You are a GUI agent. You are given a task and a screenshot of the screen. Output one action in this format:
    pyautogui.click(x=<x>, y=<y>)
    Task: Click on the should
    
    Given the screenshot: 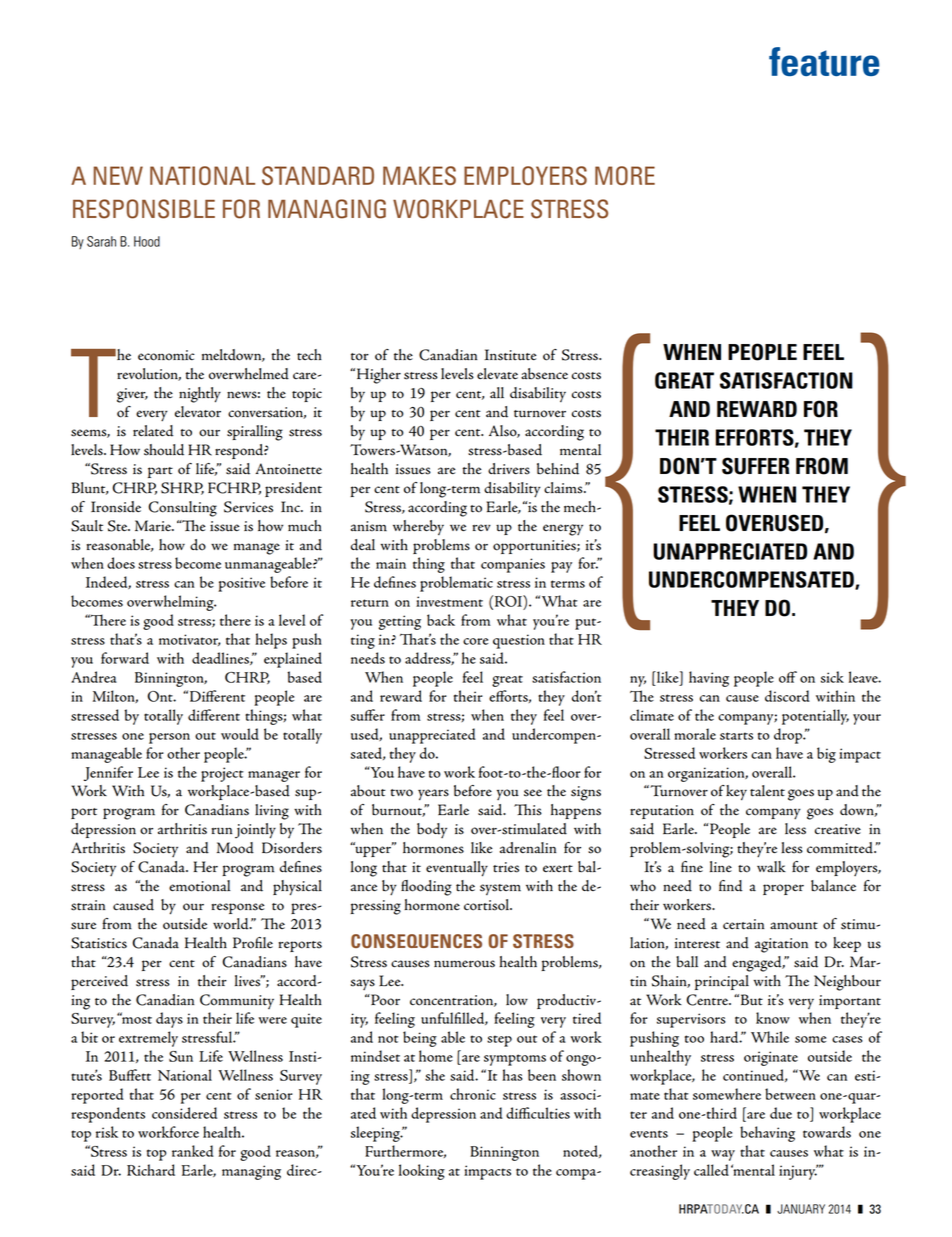 What is the action you would take?
    pyautogui.click(x=164, y=450)
